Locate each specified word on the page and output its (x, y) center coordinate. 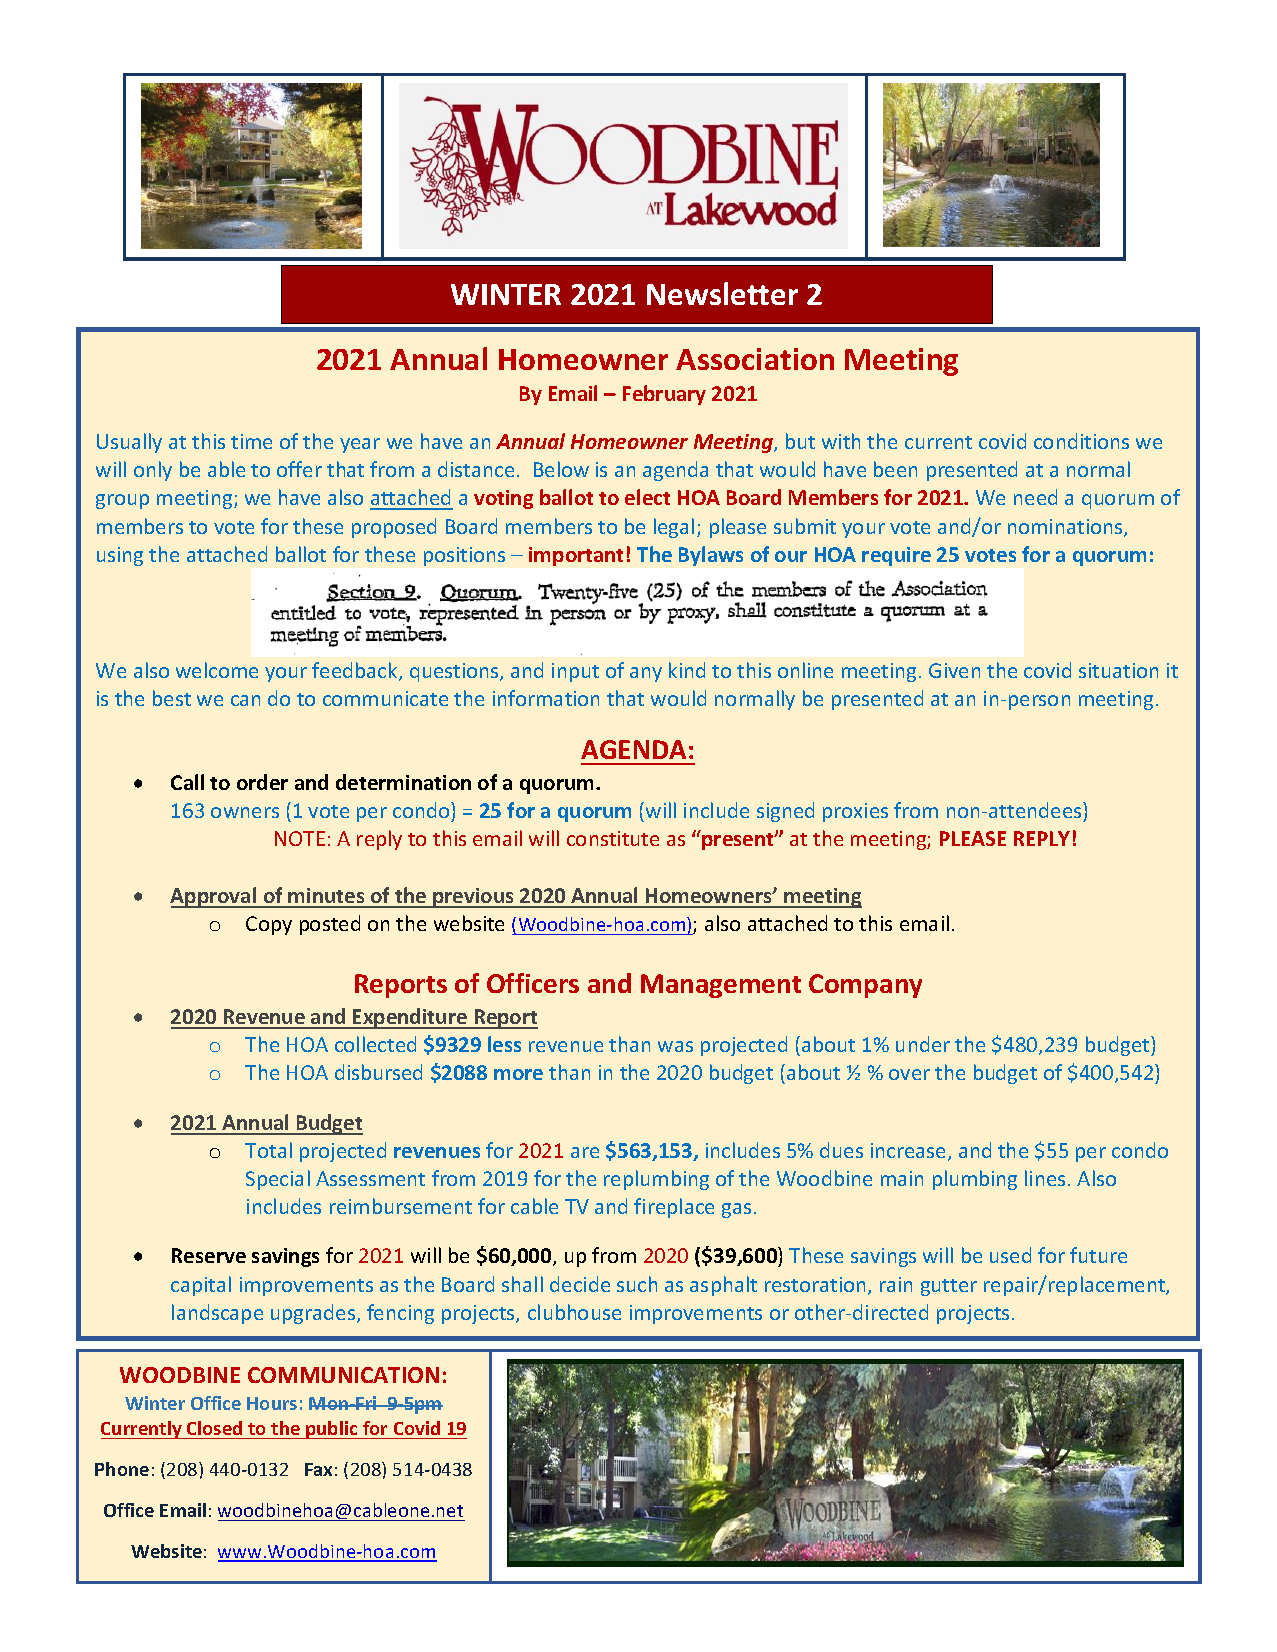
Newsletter (722, 293)
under (923, 1044)
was (675, 1046)
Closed (215, 1430)
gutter (949, 1287)
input (575, 672)
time (251, 441)
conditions (1081, 441)
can (245, 700)
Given (954, 670)
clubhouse (574, 1312)
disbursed (378, 1072)
